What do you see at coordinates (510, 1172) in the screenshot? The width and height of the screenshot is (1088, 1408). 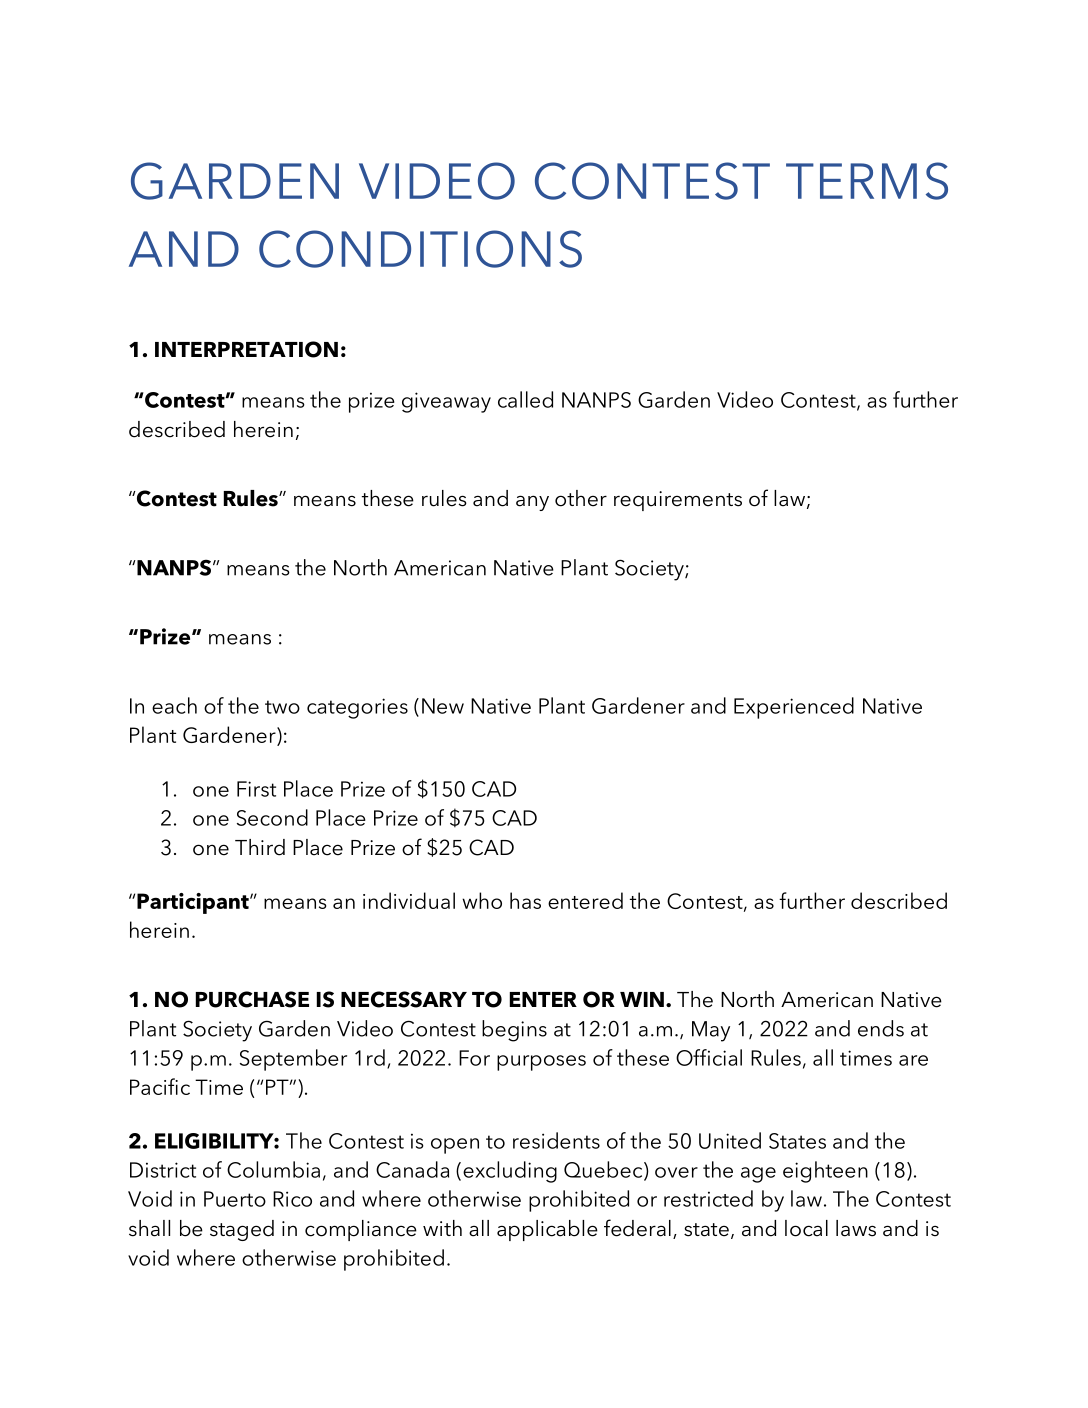 I see `excluding` at bounding box center [510, 1172].
